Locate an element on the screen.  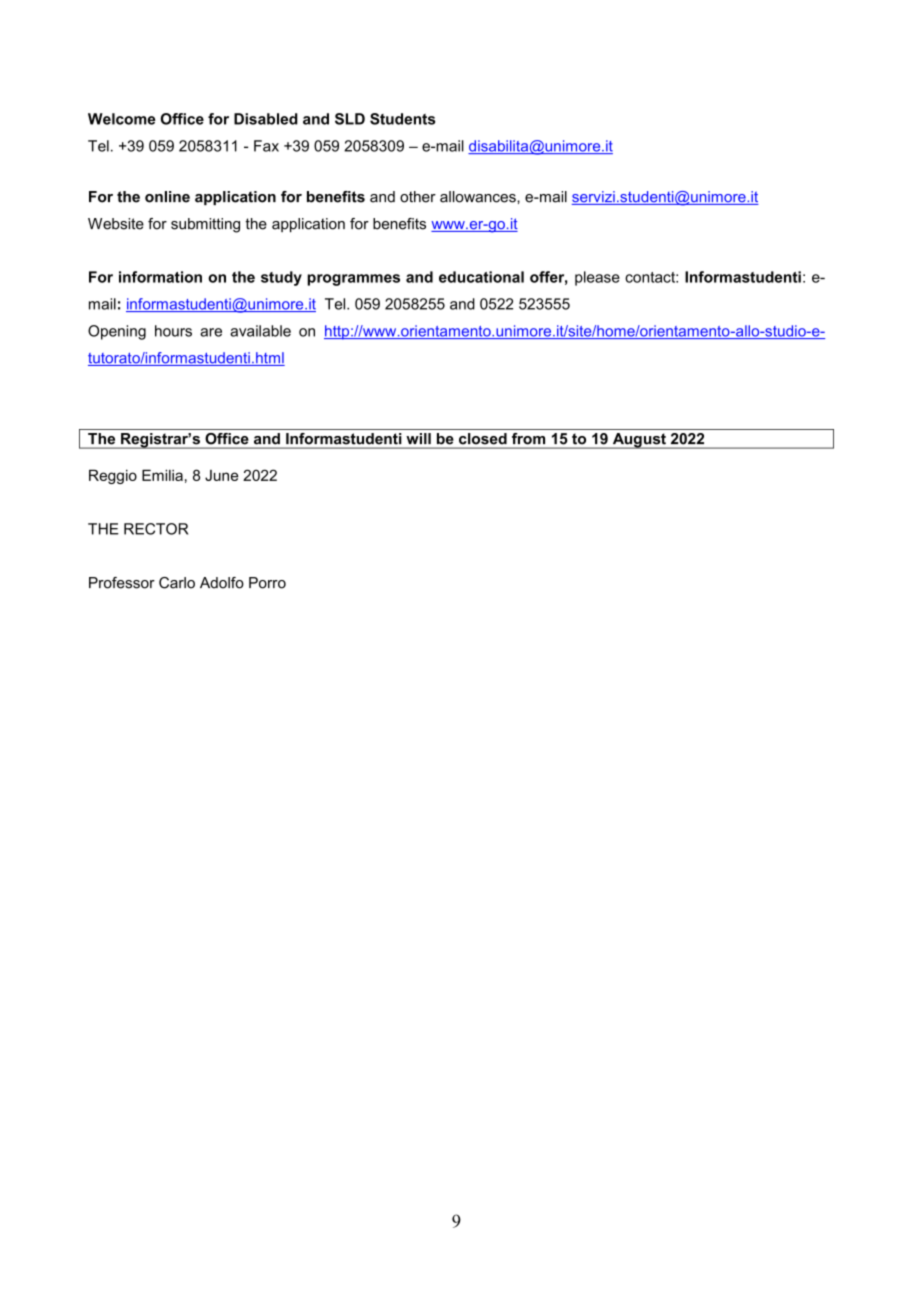
SLD is located at coordinates (350, 119).
